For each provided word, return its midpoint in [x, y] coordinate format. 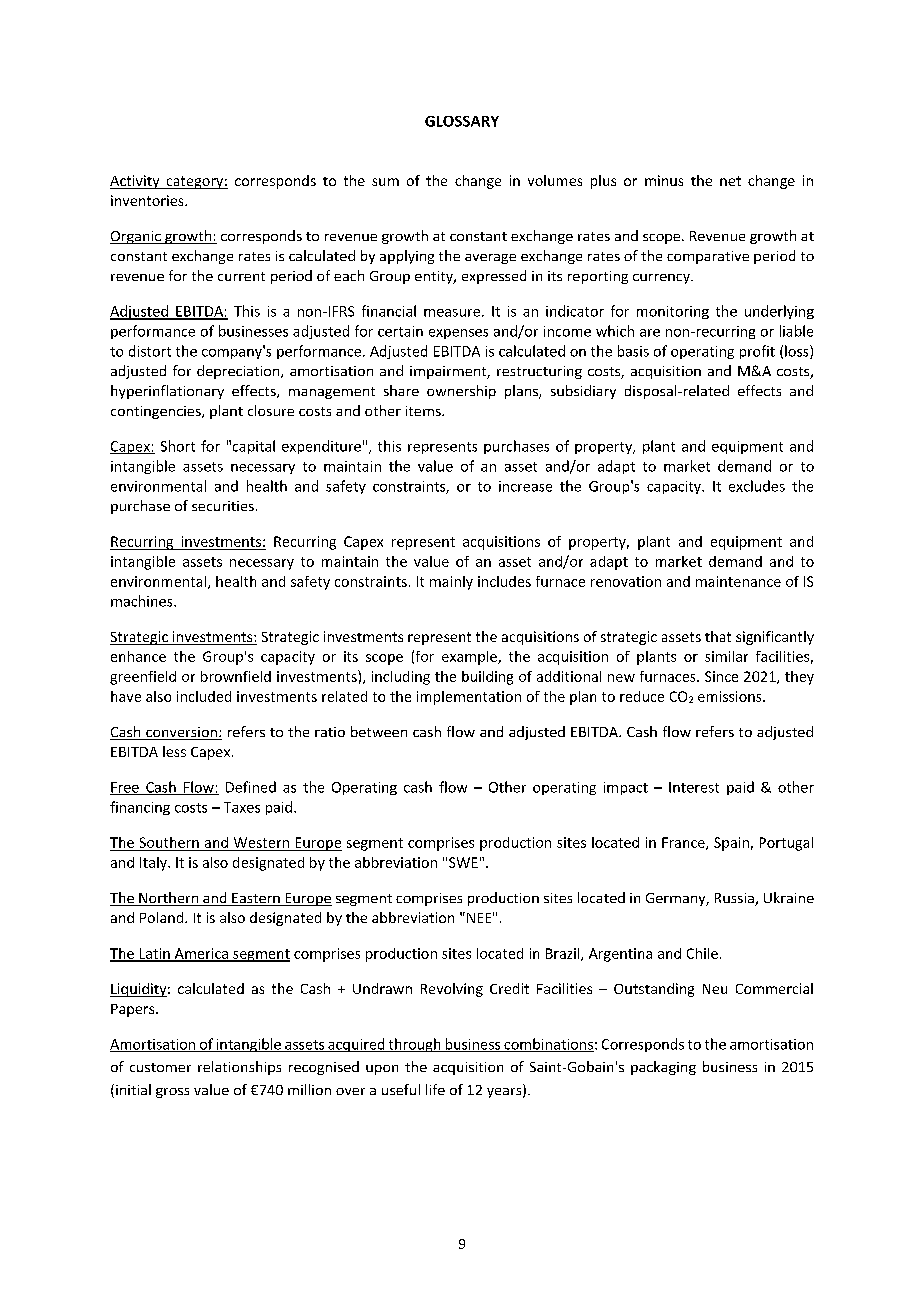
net [730, 181]
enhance [138, 656]
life [435, 1089]
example [470, 658]
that [718, 636]
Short [178, 446]
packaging [663, 1068]
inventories [148, 200]
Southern [169, 842]
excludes [757, 486]
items [424, 411]
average [490, 259]
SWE [463, 862]
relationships [239, 1068]
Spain [731, 844]
